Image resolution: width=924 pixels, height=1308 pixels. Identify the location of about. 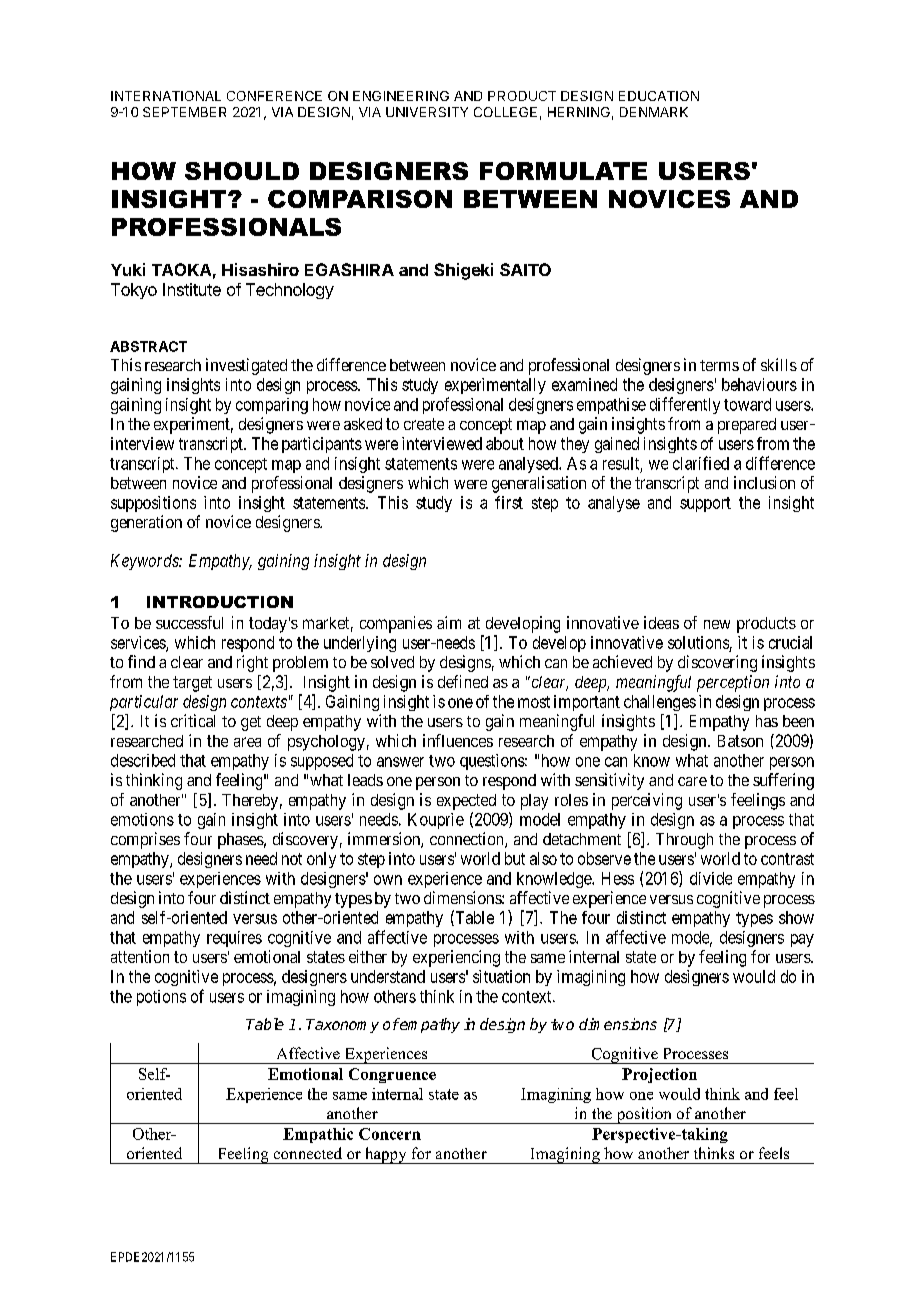
(505, 443).
